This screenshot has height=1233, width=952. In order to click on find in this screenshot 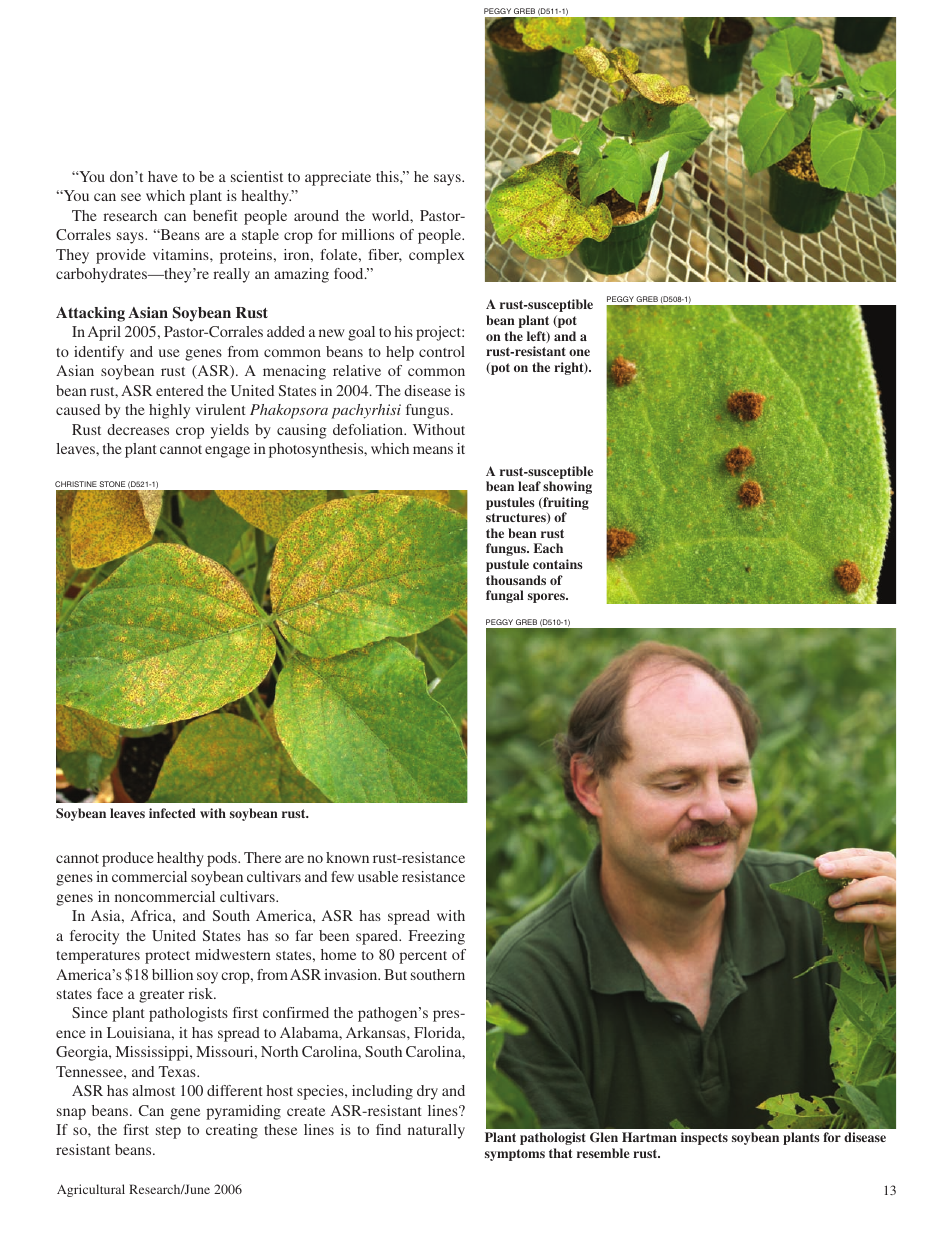, I will do `click(388, 1129)`.
